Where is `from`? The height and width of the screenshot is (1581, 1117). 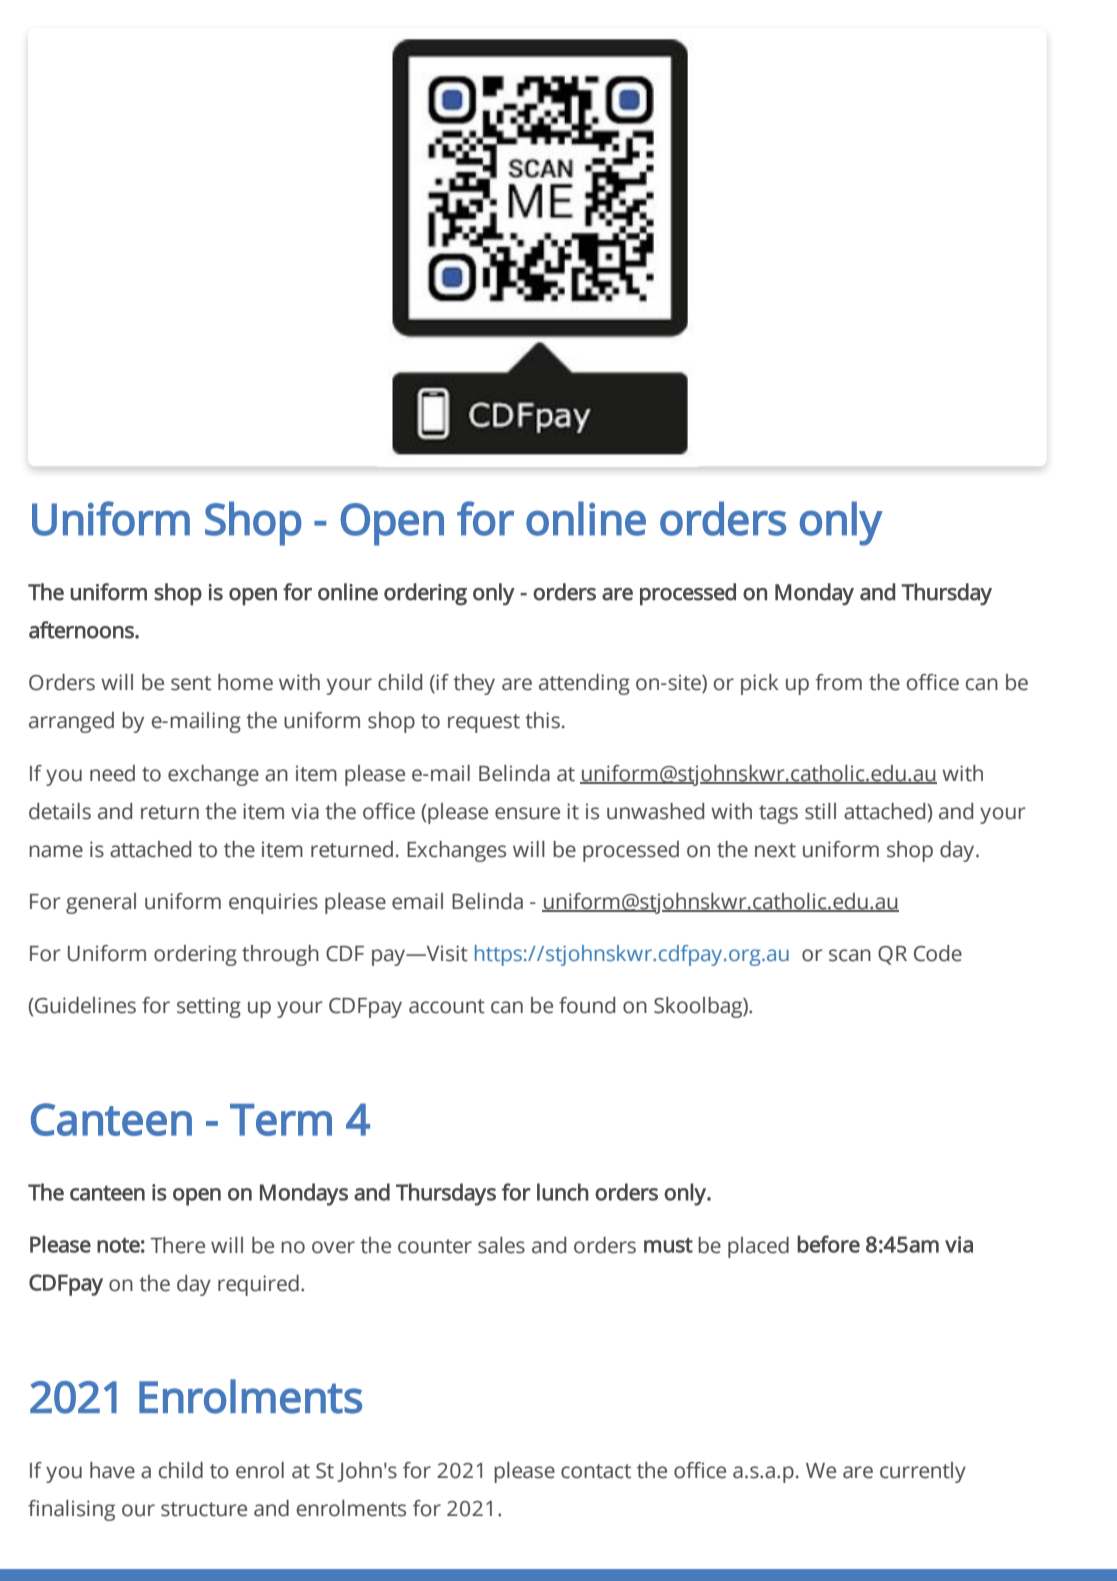
from is located at coordinates (838, 682).
